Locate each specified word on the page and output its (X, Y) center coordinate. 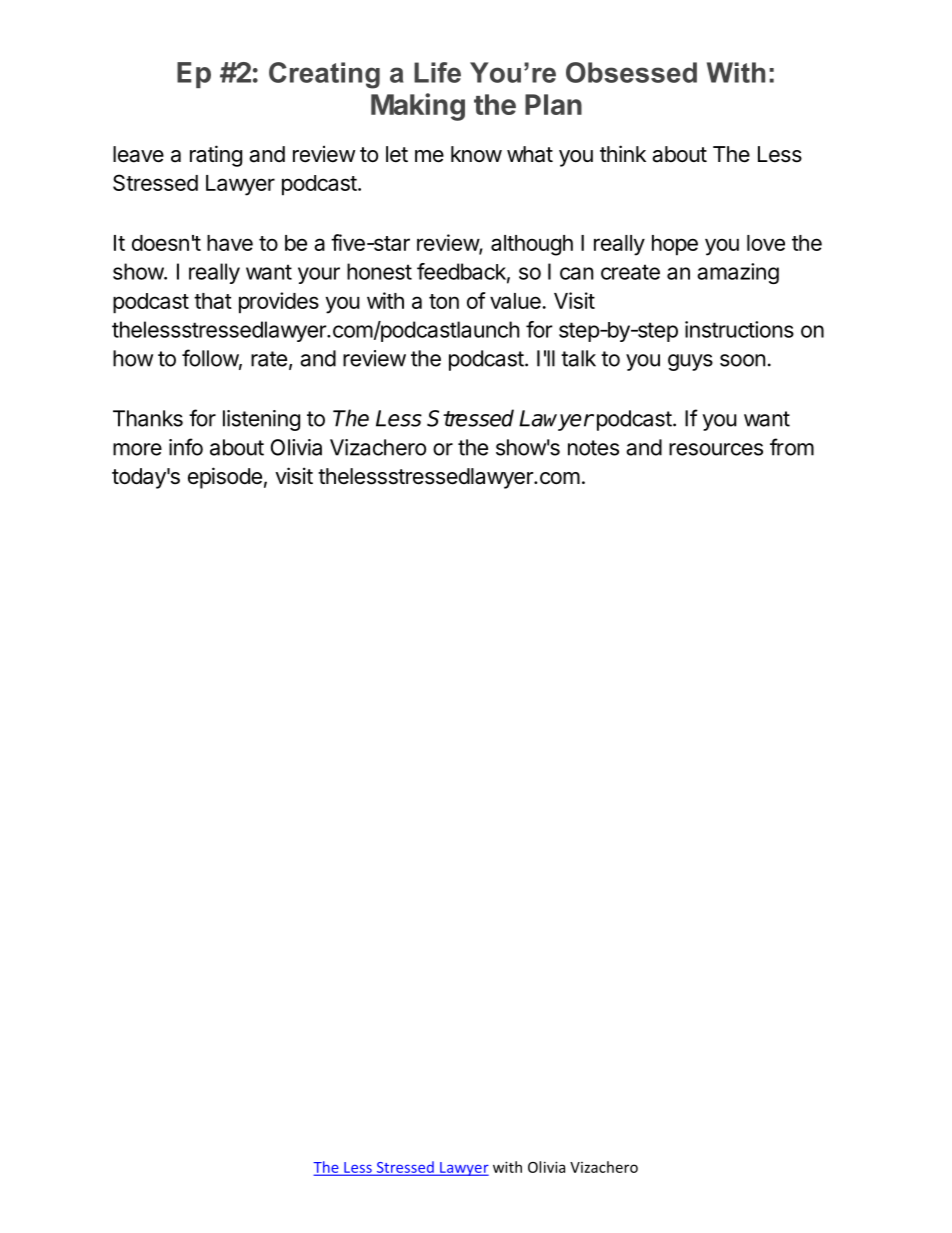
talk (578, 358)
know (476, 154)
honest (379, 271)
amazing (738, 273)
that (213, 301)
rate (269, 359)
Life (437, 72)
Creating (324, 75)
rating (216, 156)
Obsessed (631, 72)
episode (225, 478)
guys (690, 362)
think (623, 153)
